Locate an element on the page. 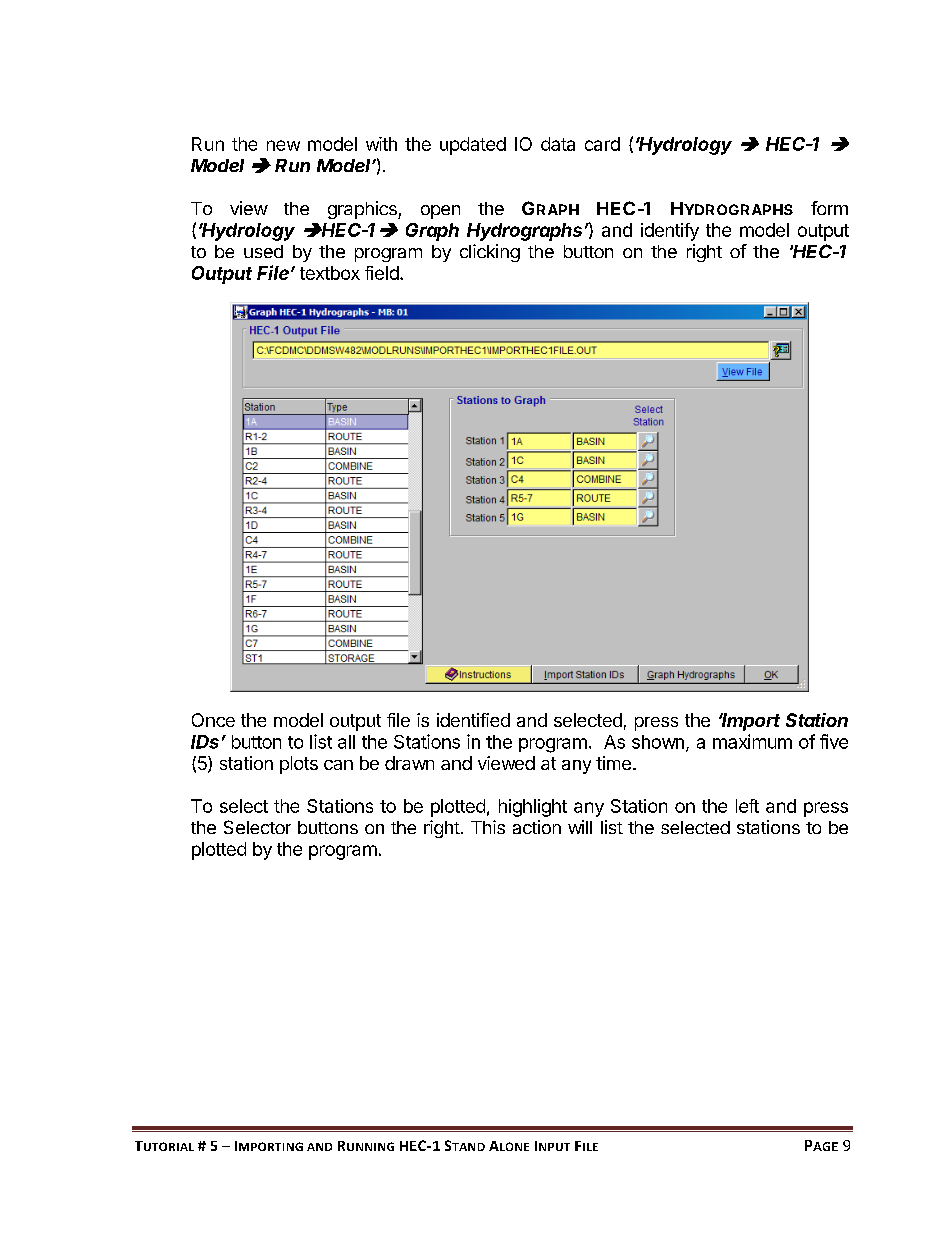  form is located at coordinates (829, 208).
